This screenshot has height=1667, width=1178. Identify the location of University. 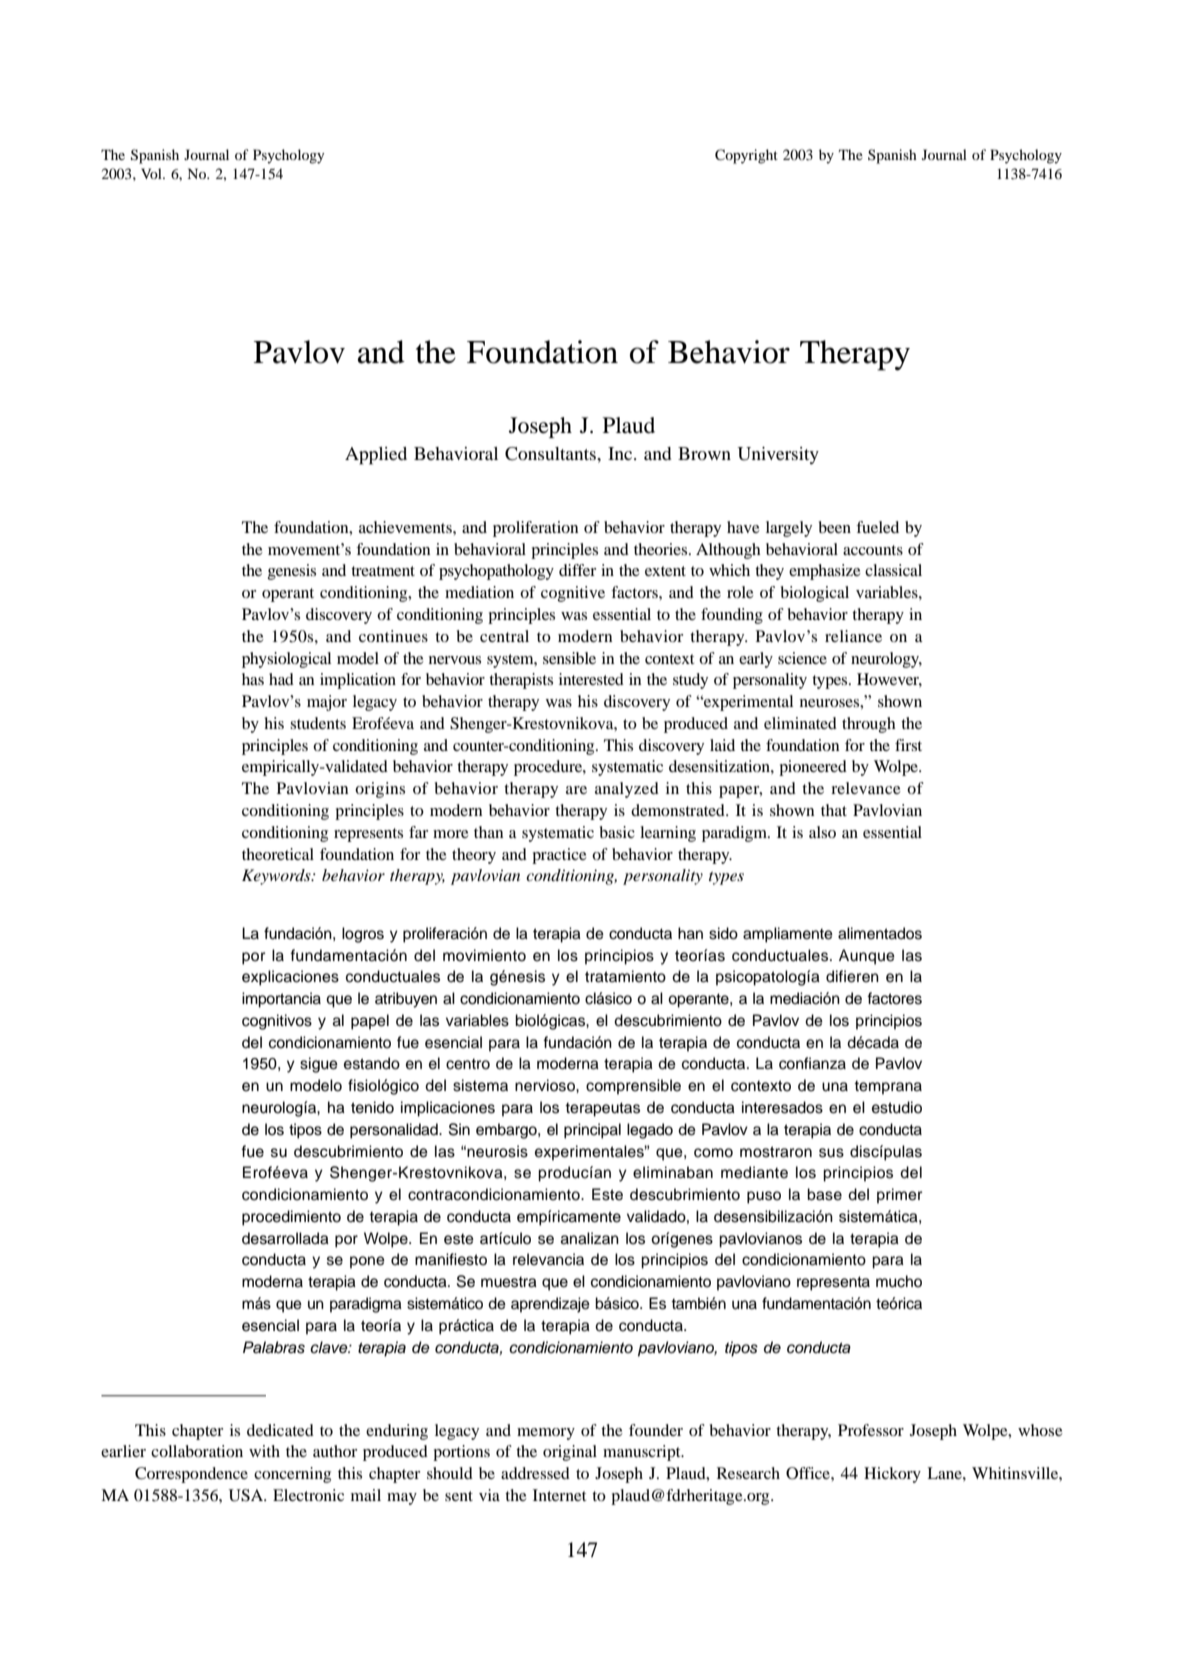
(778, 455).
